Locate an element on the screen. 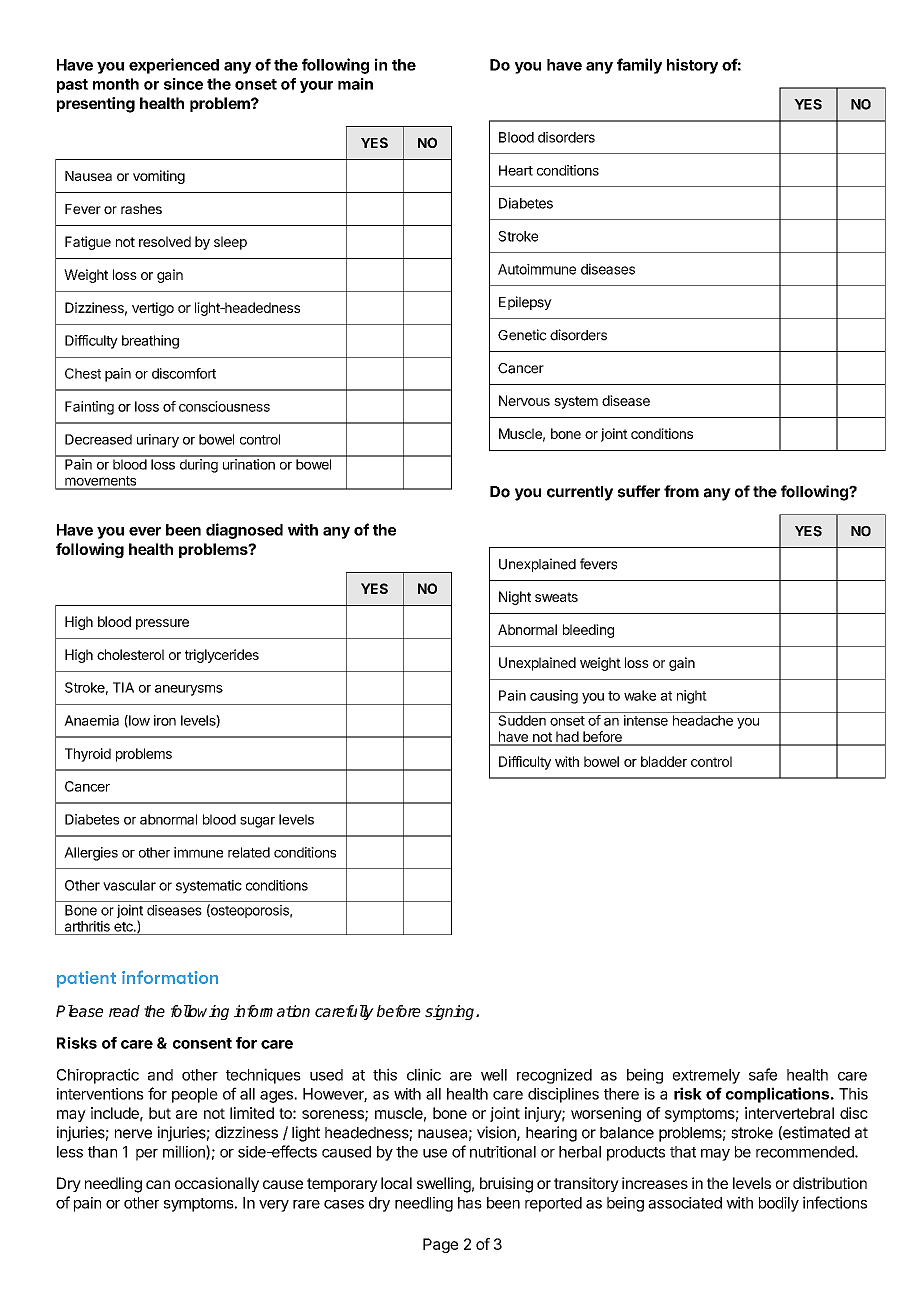  occasionally is located at coordinates (217, 1184).
